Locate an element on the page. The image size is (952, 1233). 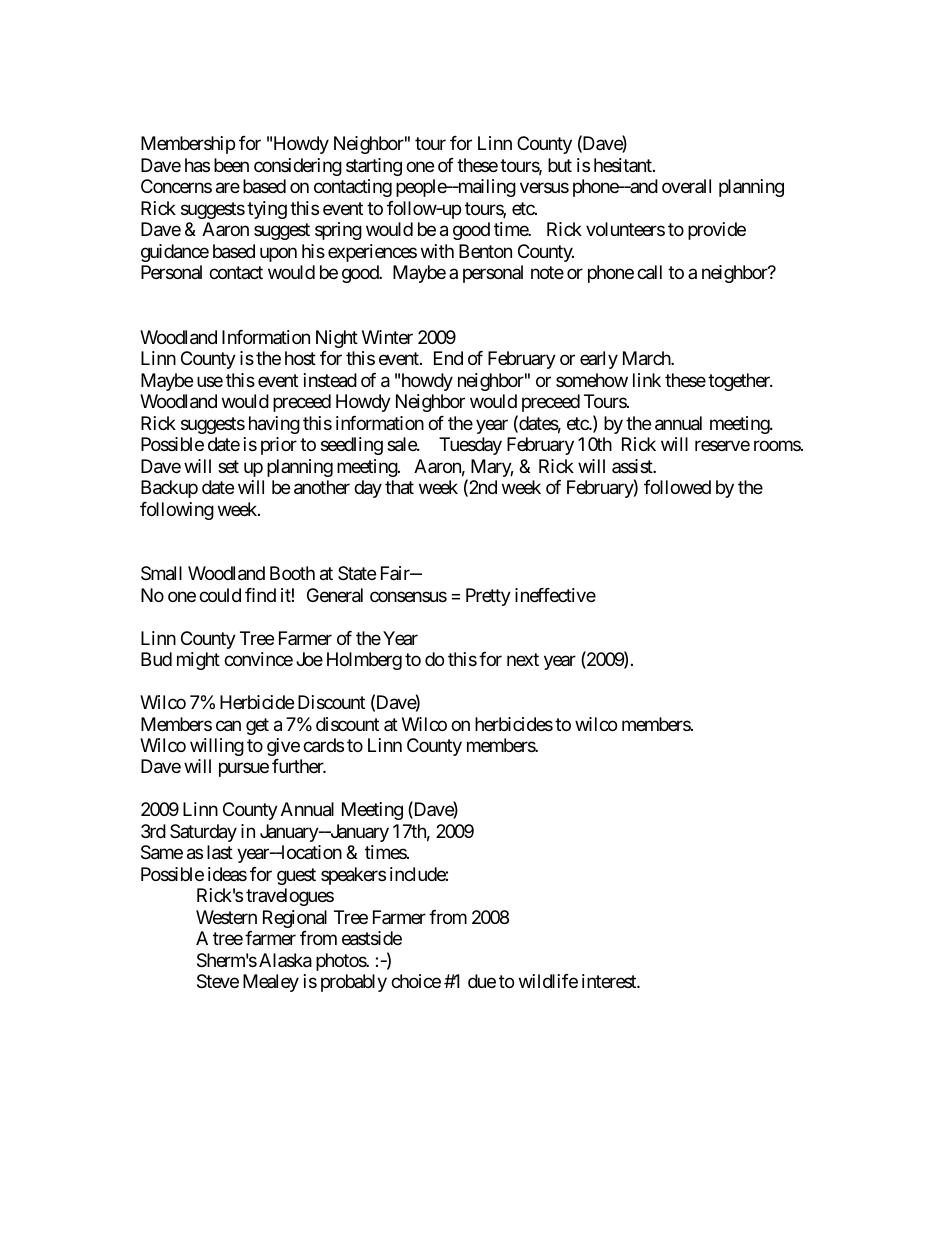
Pretty is located at coordinates (488, 597).
